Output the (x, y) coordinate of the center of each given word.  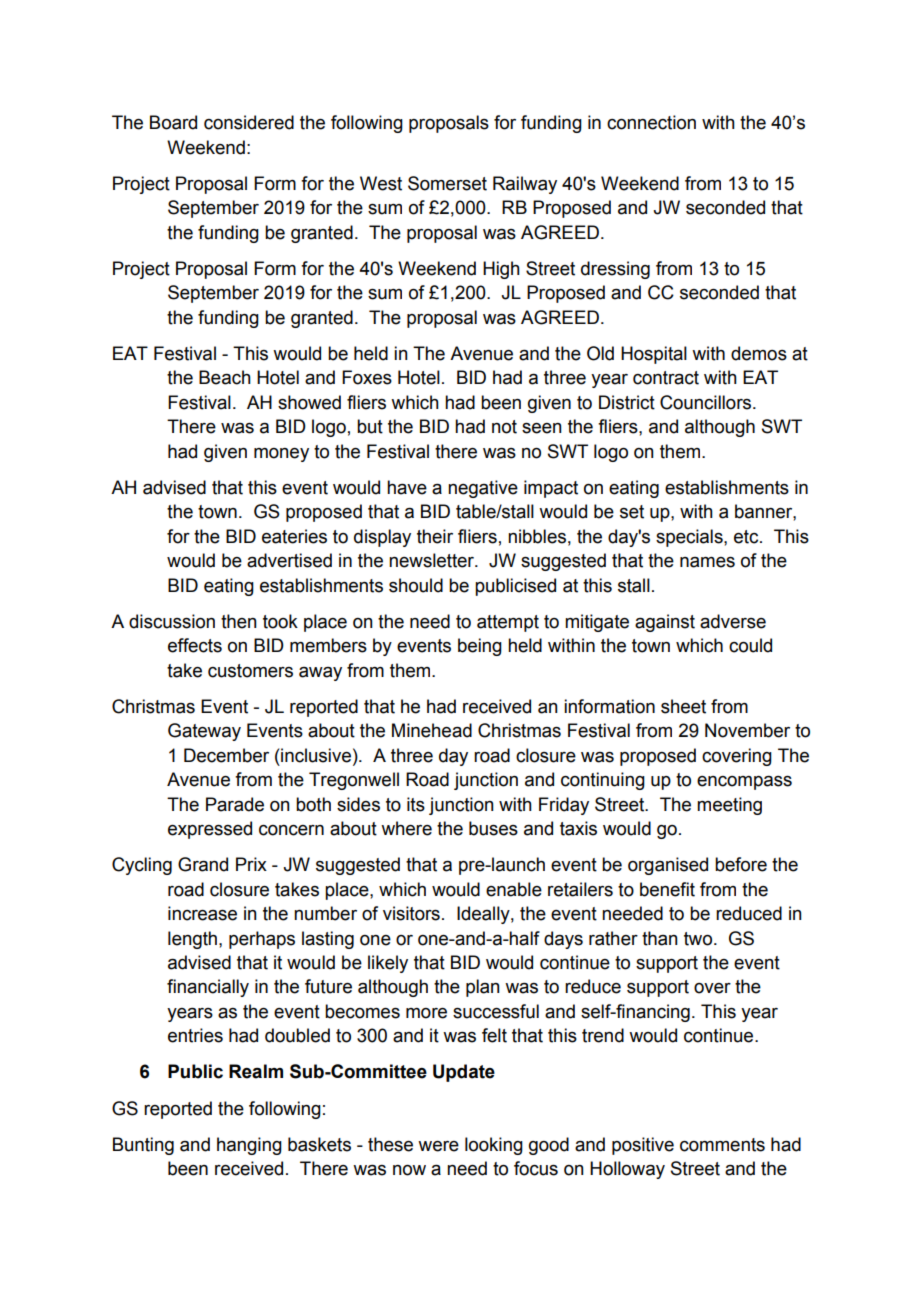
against (665, 623)
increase (202, 913)
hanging (249, 1146)
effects (195, 645)
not (504, 427)
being (480, 647)
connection (651, 122)
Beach (225, 377)
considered (249, 122)
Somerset (447, 183)
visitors (411, 913)
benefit (667, 889)
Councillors (707, 402)
